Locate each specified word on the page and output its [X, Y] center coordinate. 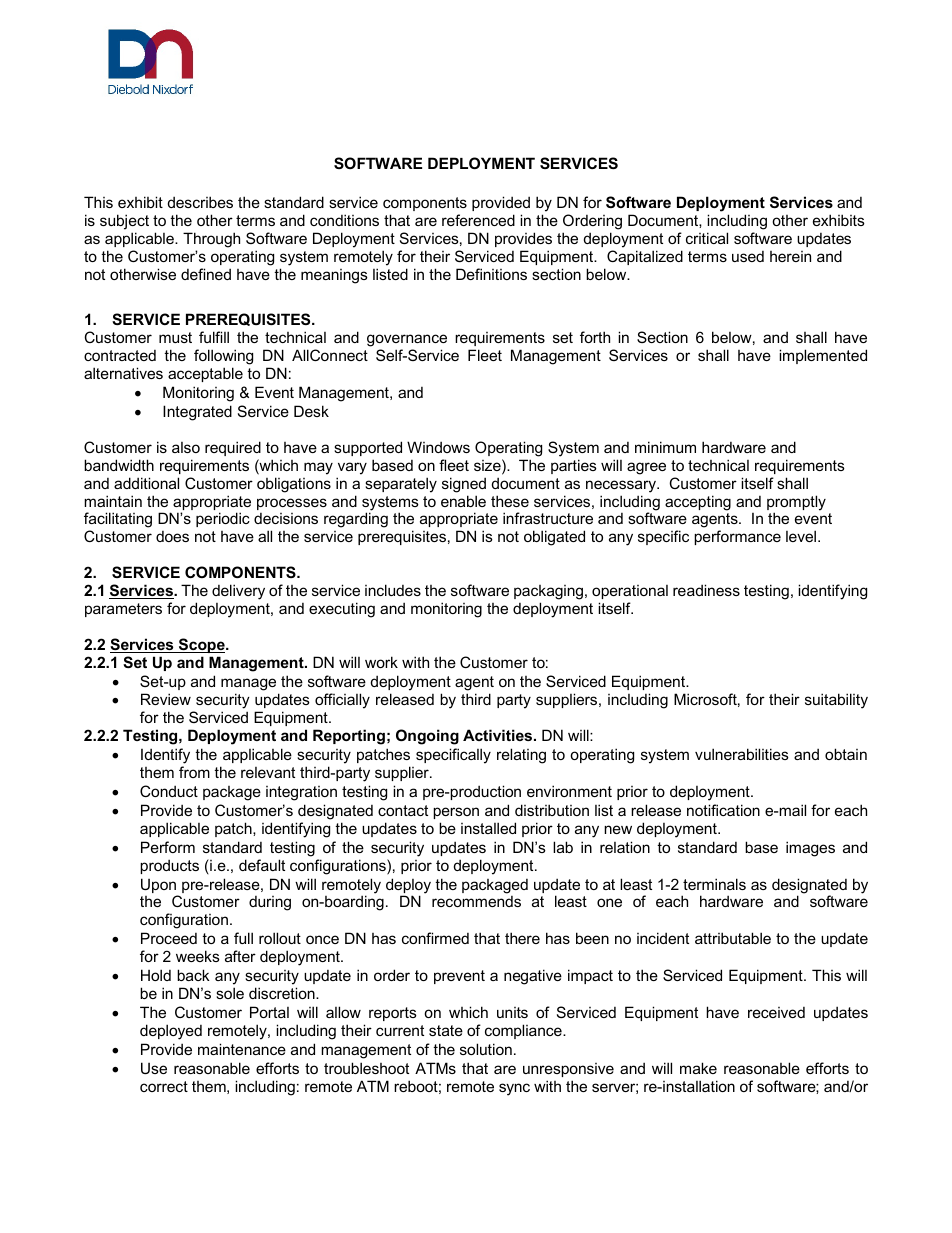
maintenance [242, 1049]
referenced [478, 220]
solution [486, 1049]
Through [211, 240]
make [698, 1068]
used [748, 256]
